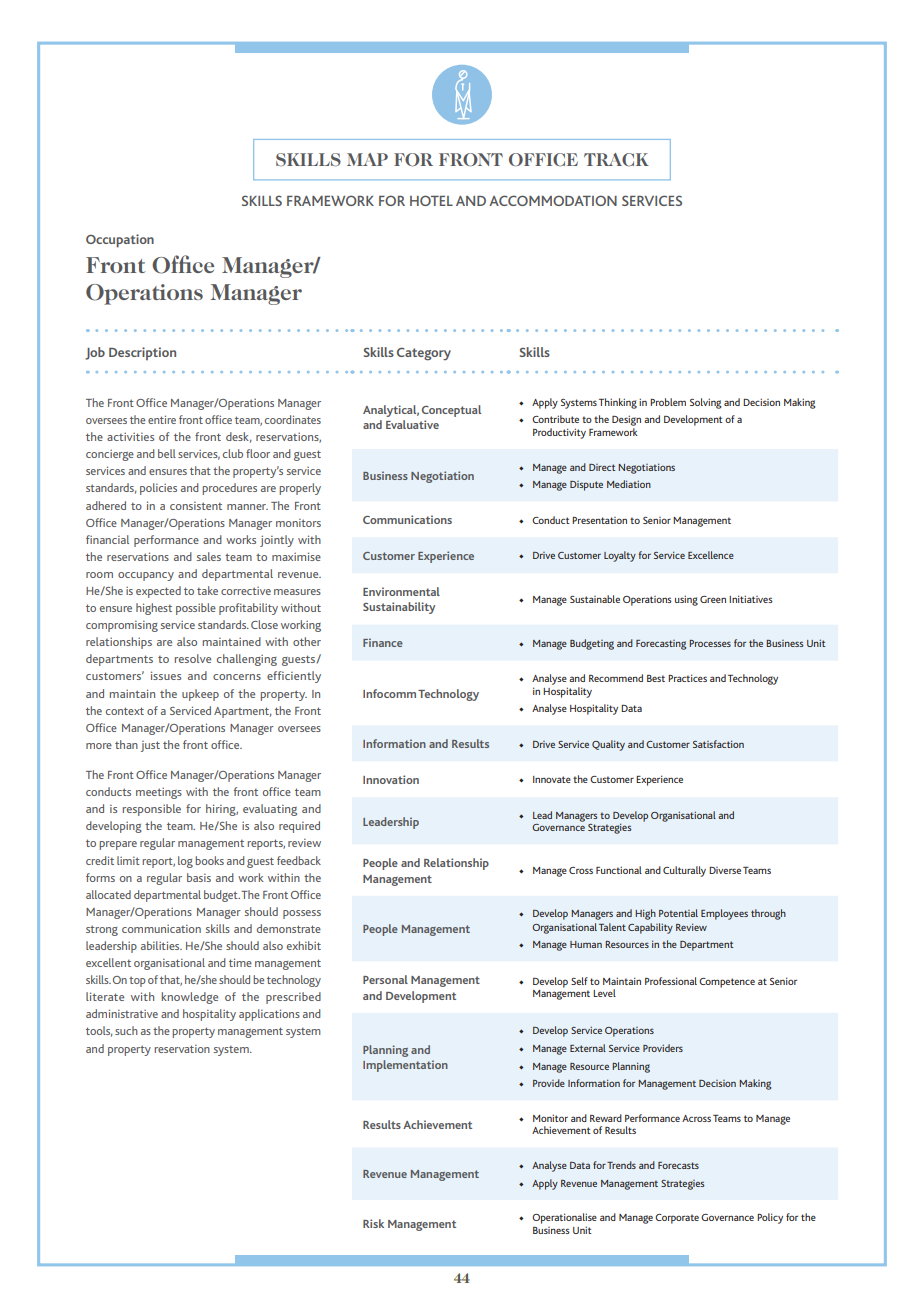 The height and width of the page is (1308, 924). I want to click on Practices, so click(687, 678).
